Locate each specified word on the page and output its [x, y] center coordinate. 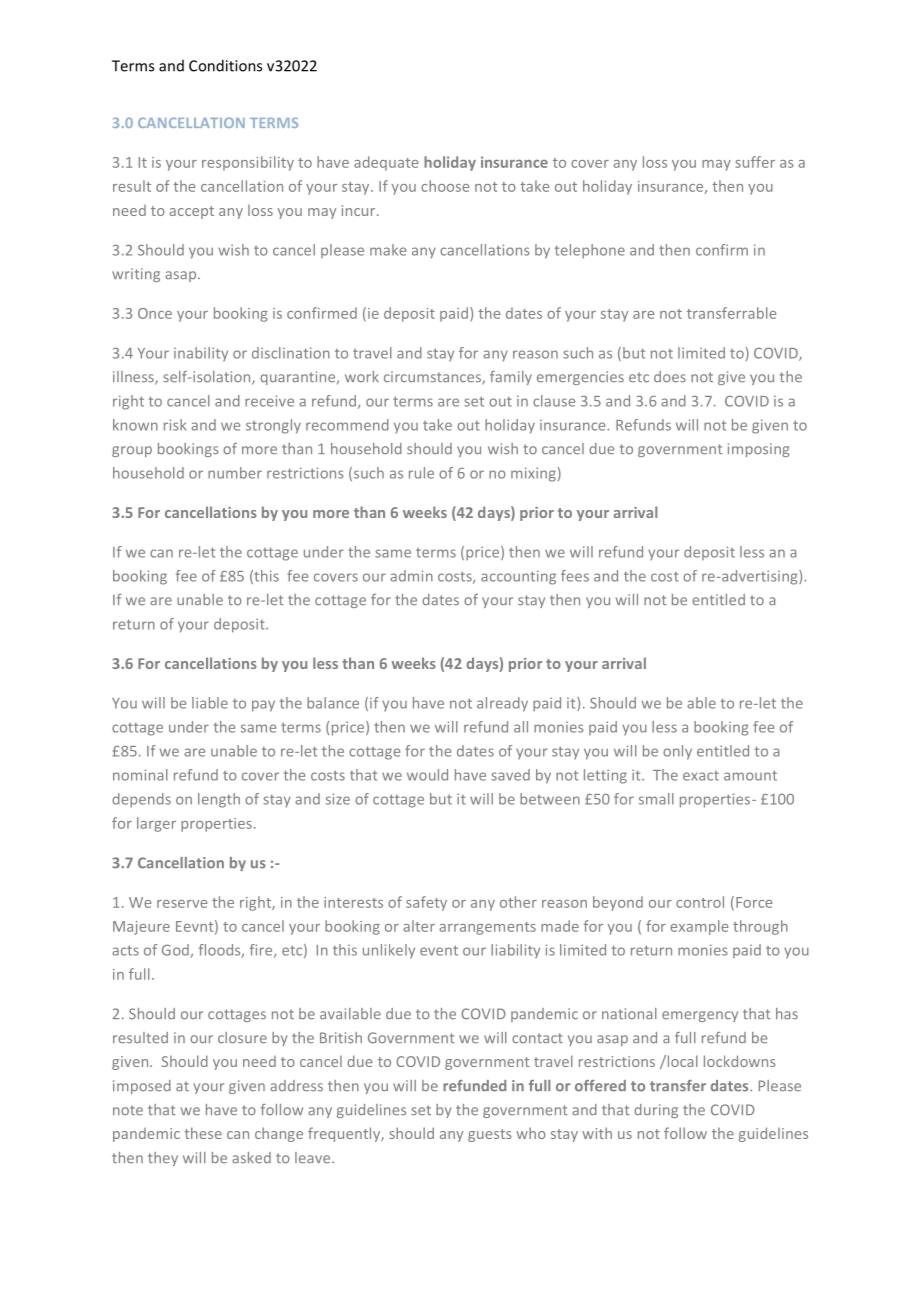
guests [490, 1135]
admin [411, 576]
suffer [755, 162]
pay [263, 706]
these [203, 1133]
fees [575, 576]
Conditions [225, 65]
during [656, 1111]
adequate [386, 163]
